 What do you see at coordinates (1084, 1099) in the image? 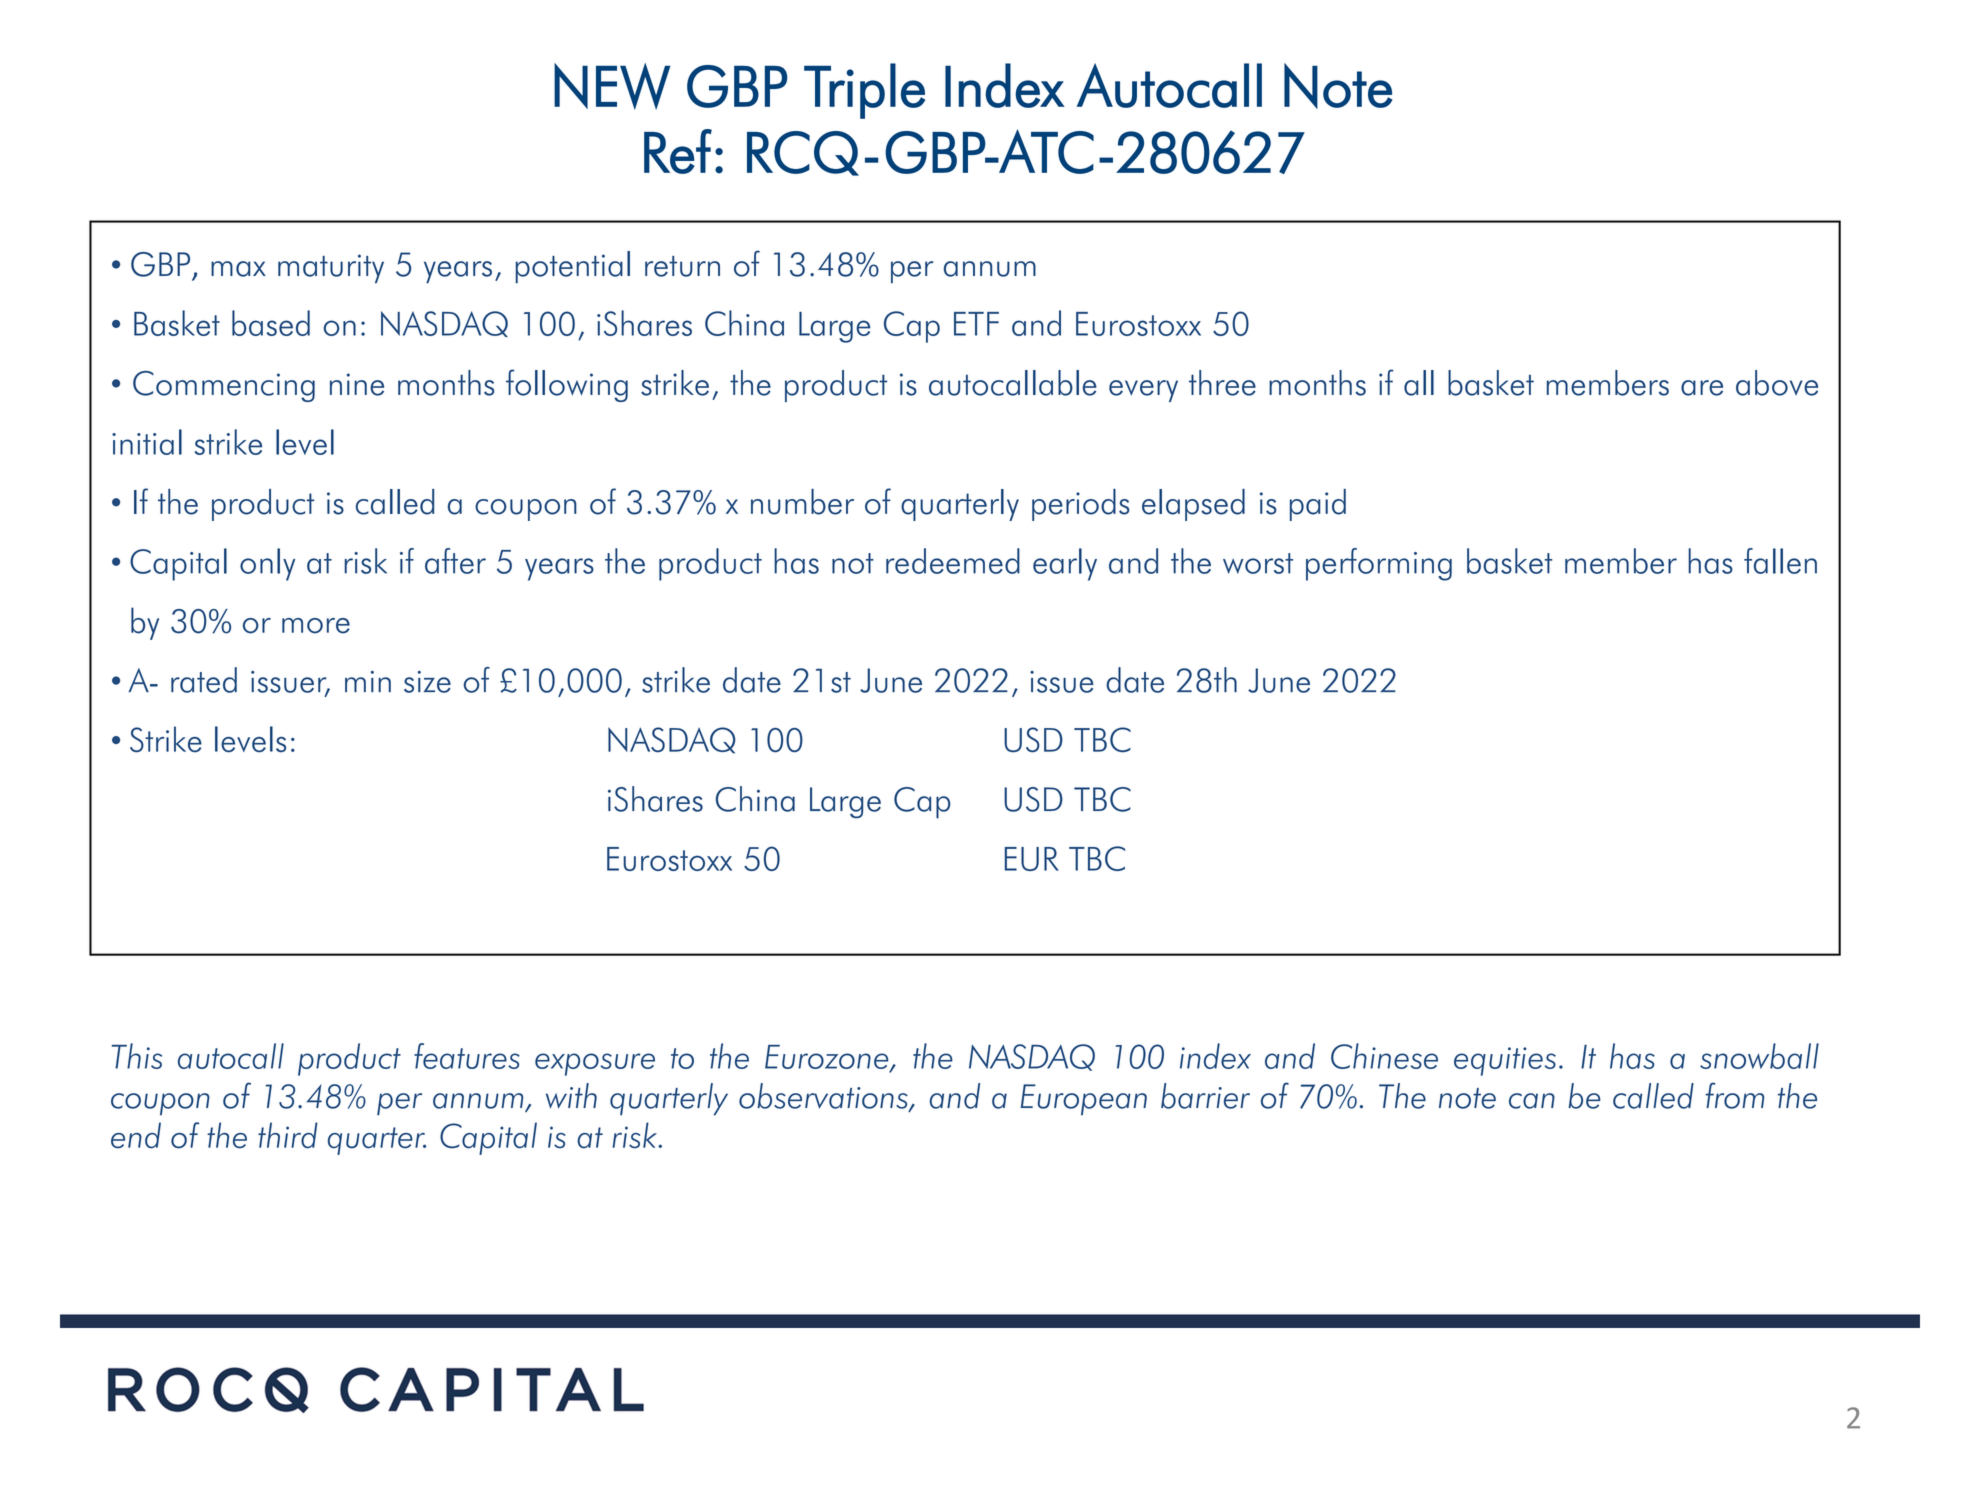
I see `European` at bounding box center [1084, 1099].
